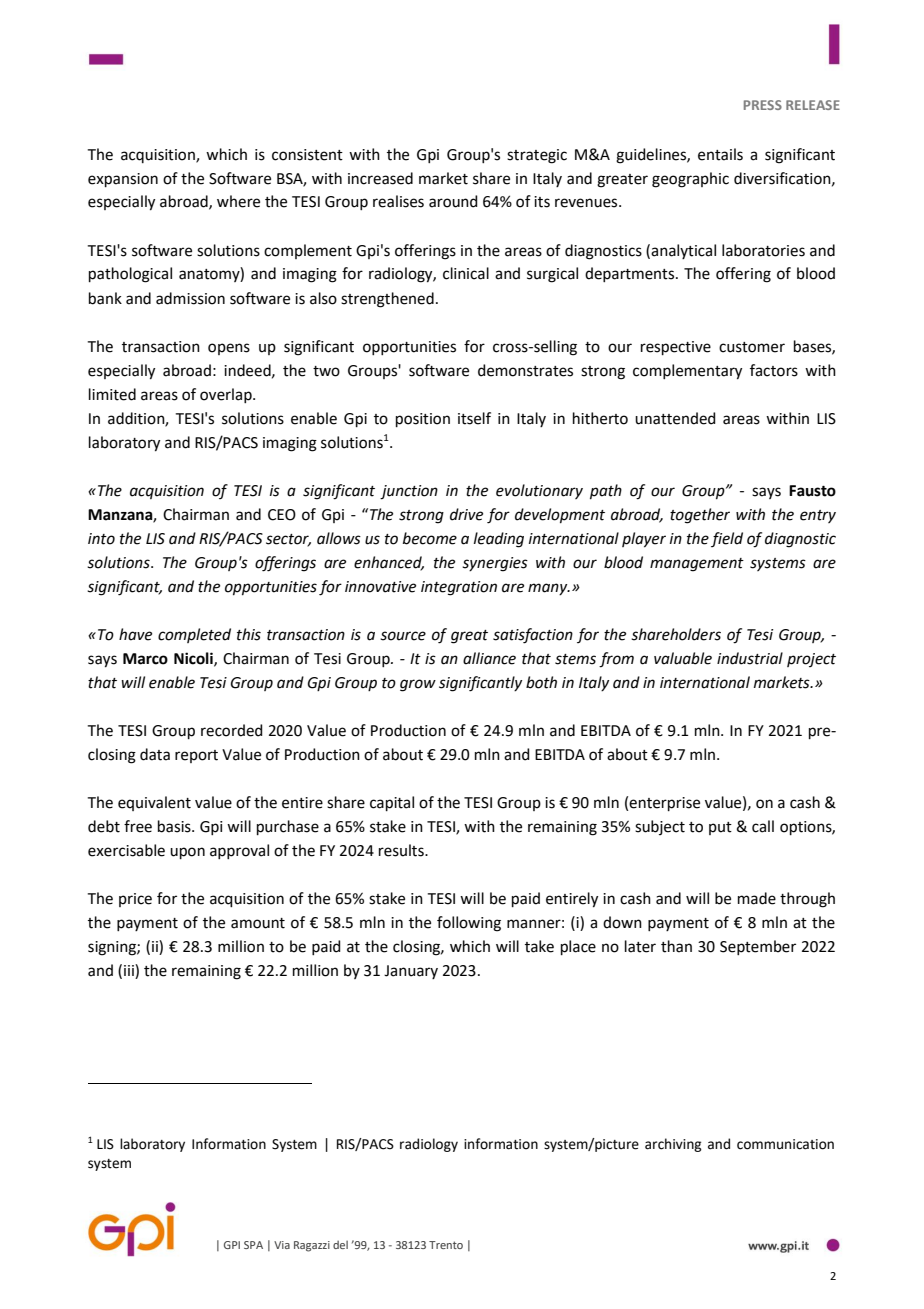 This screenshot has width=924, height=1309. I want to click on industrial, so click(750, 658).
